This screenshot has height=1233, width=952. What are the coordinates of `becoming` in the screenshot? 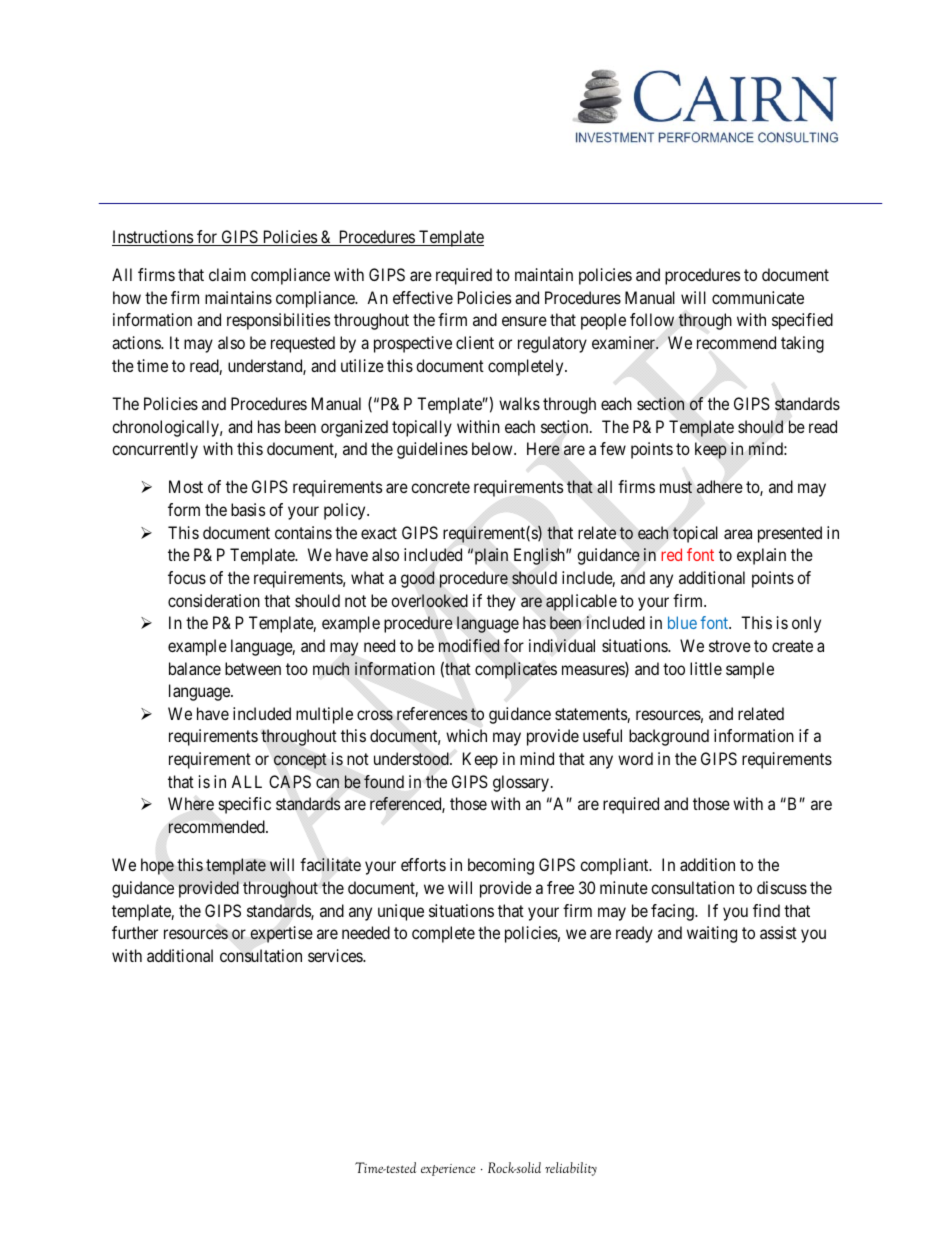 It's located at (501, 866).
